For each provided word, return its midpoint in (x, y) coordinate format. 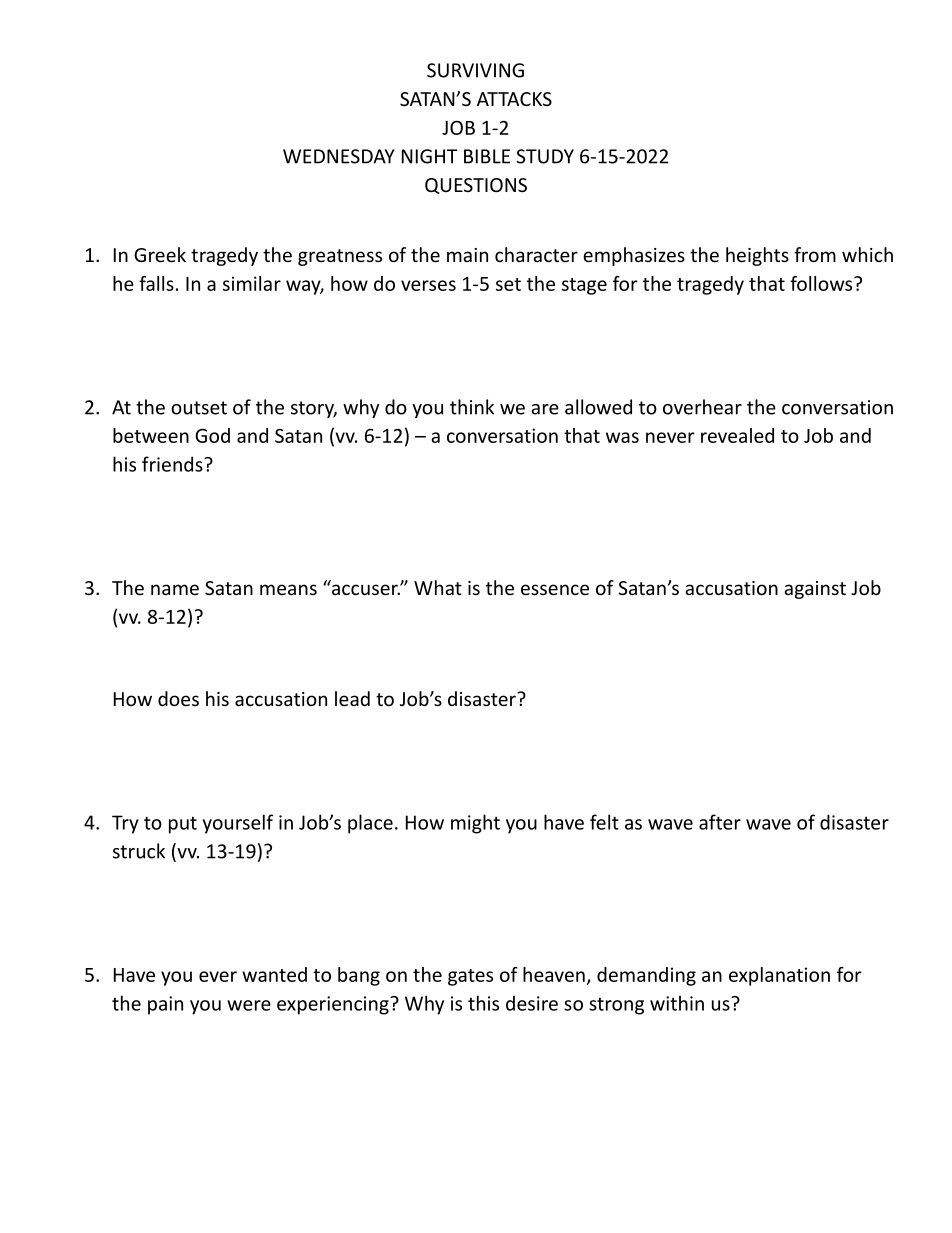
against (815, 590)
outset (199, 408)
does (178, 698)
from (815, 254)
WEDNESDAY (339, 156)
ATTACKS (514, 99)
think (472, 407)
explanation (779, 976)
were (249, 1005)
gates (470, 977)
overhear (702, 407)
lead (352, 698)
